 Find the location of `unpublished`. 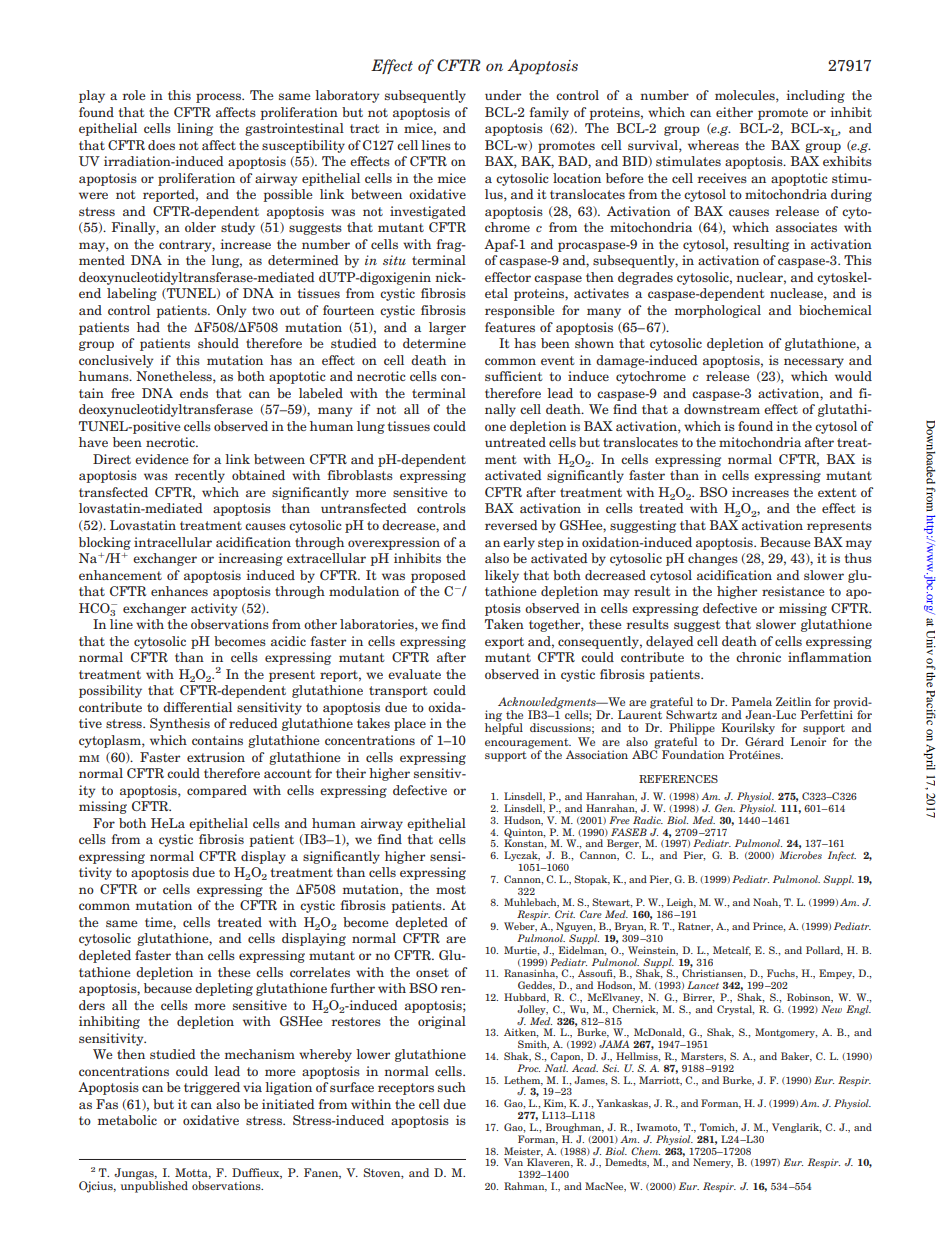

unpublished is located at coordinates (154, 1186).
